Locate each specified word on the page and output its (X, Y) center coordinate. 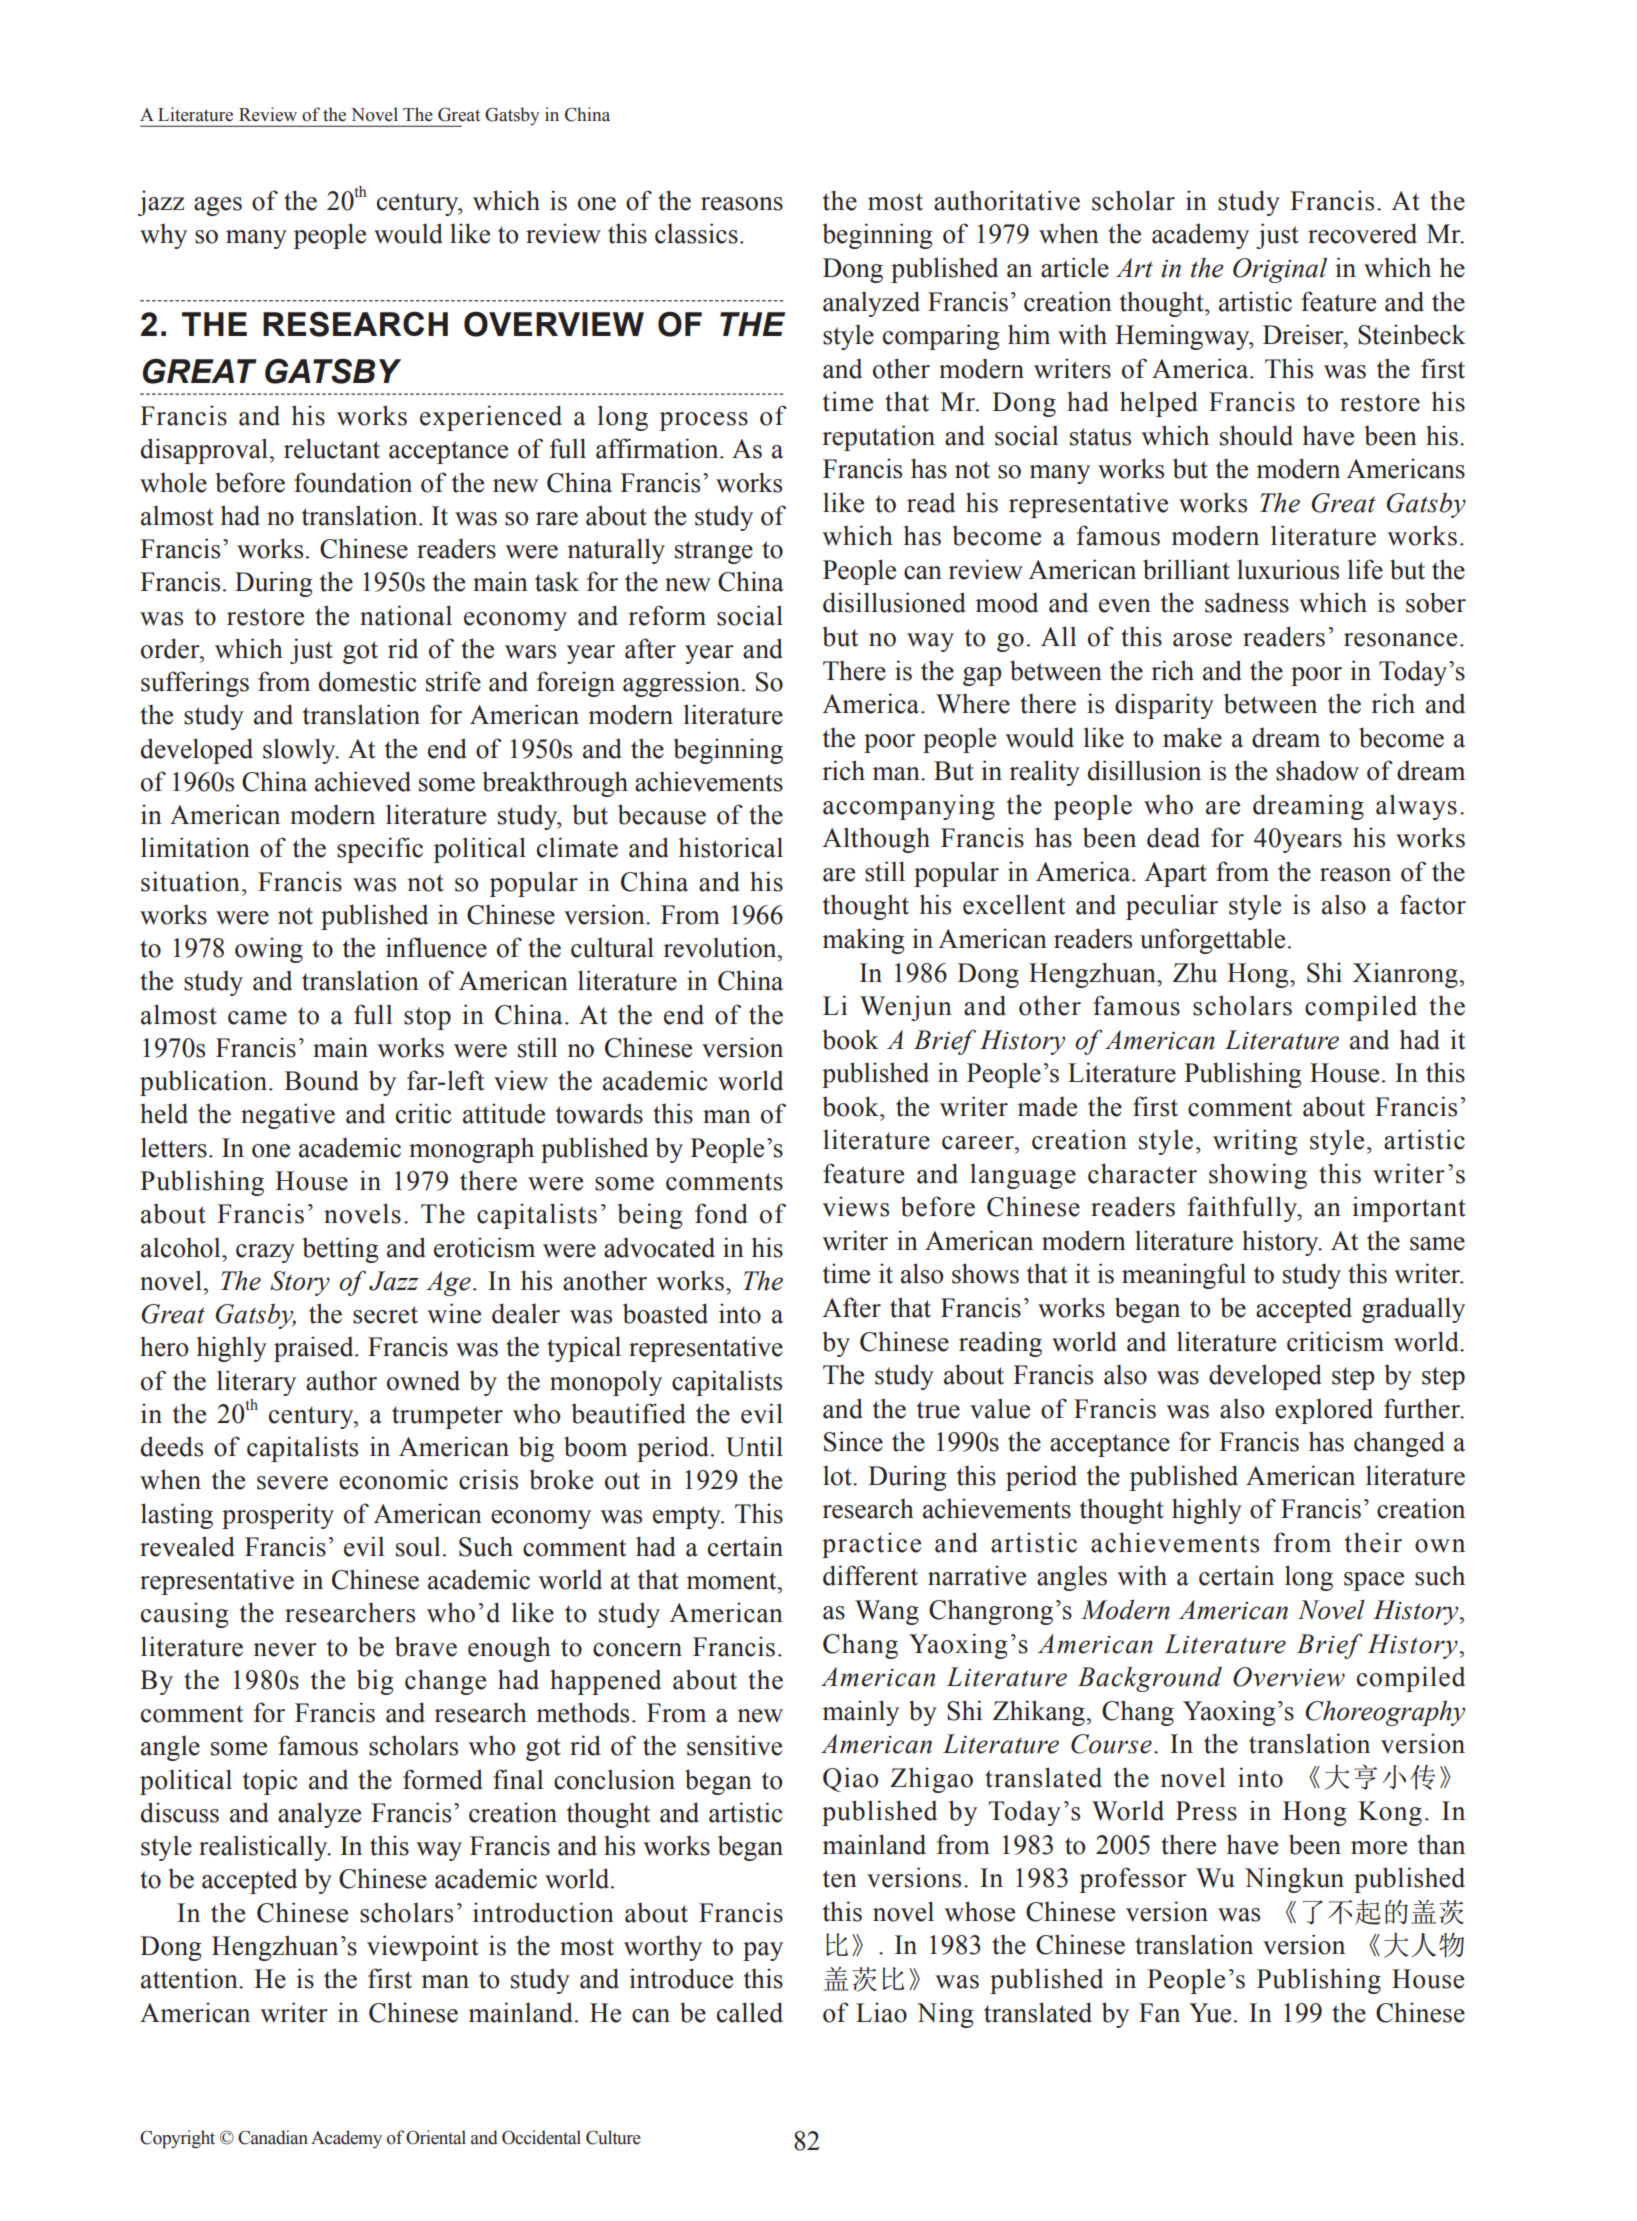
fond (721, 1213)
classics (696, 233)
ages (218, 206)
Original (1280, 270)
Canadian (273, 2137)
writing (1255, 1142)
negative (288, 1116)
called (750, 2012)
